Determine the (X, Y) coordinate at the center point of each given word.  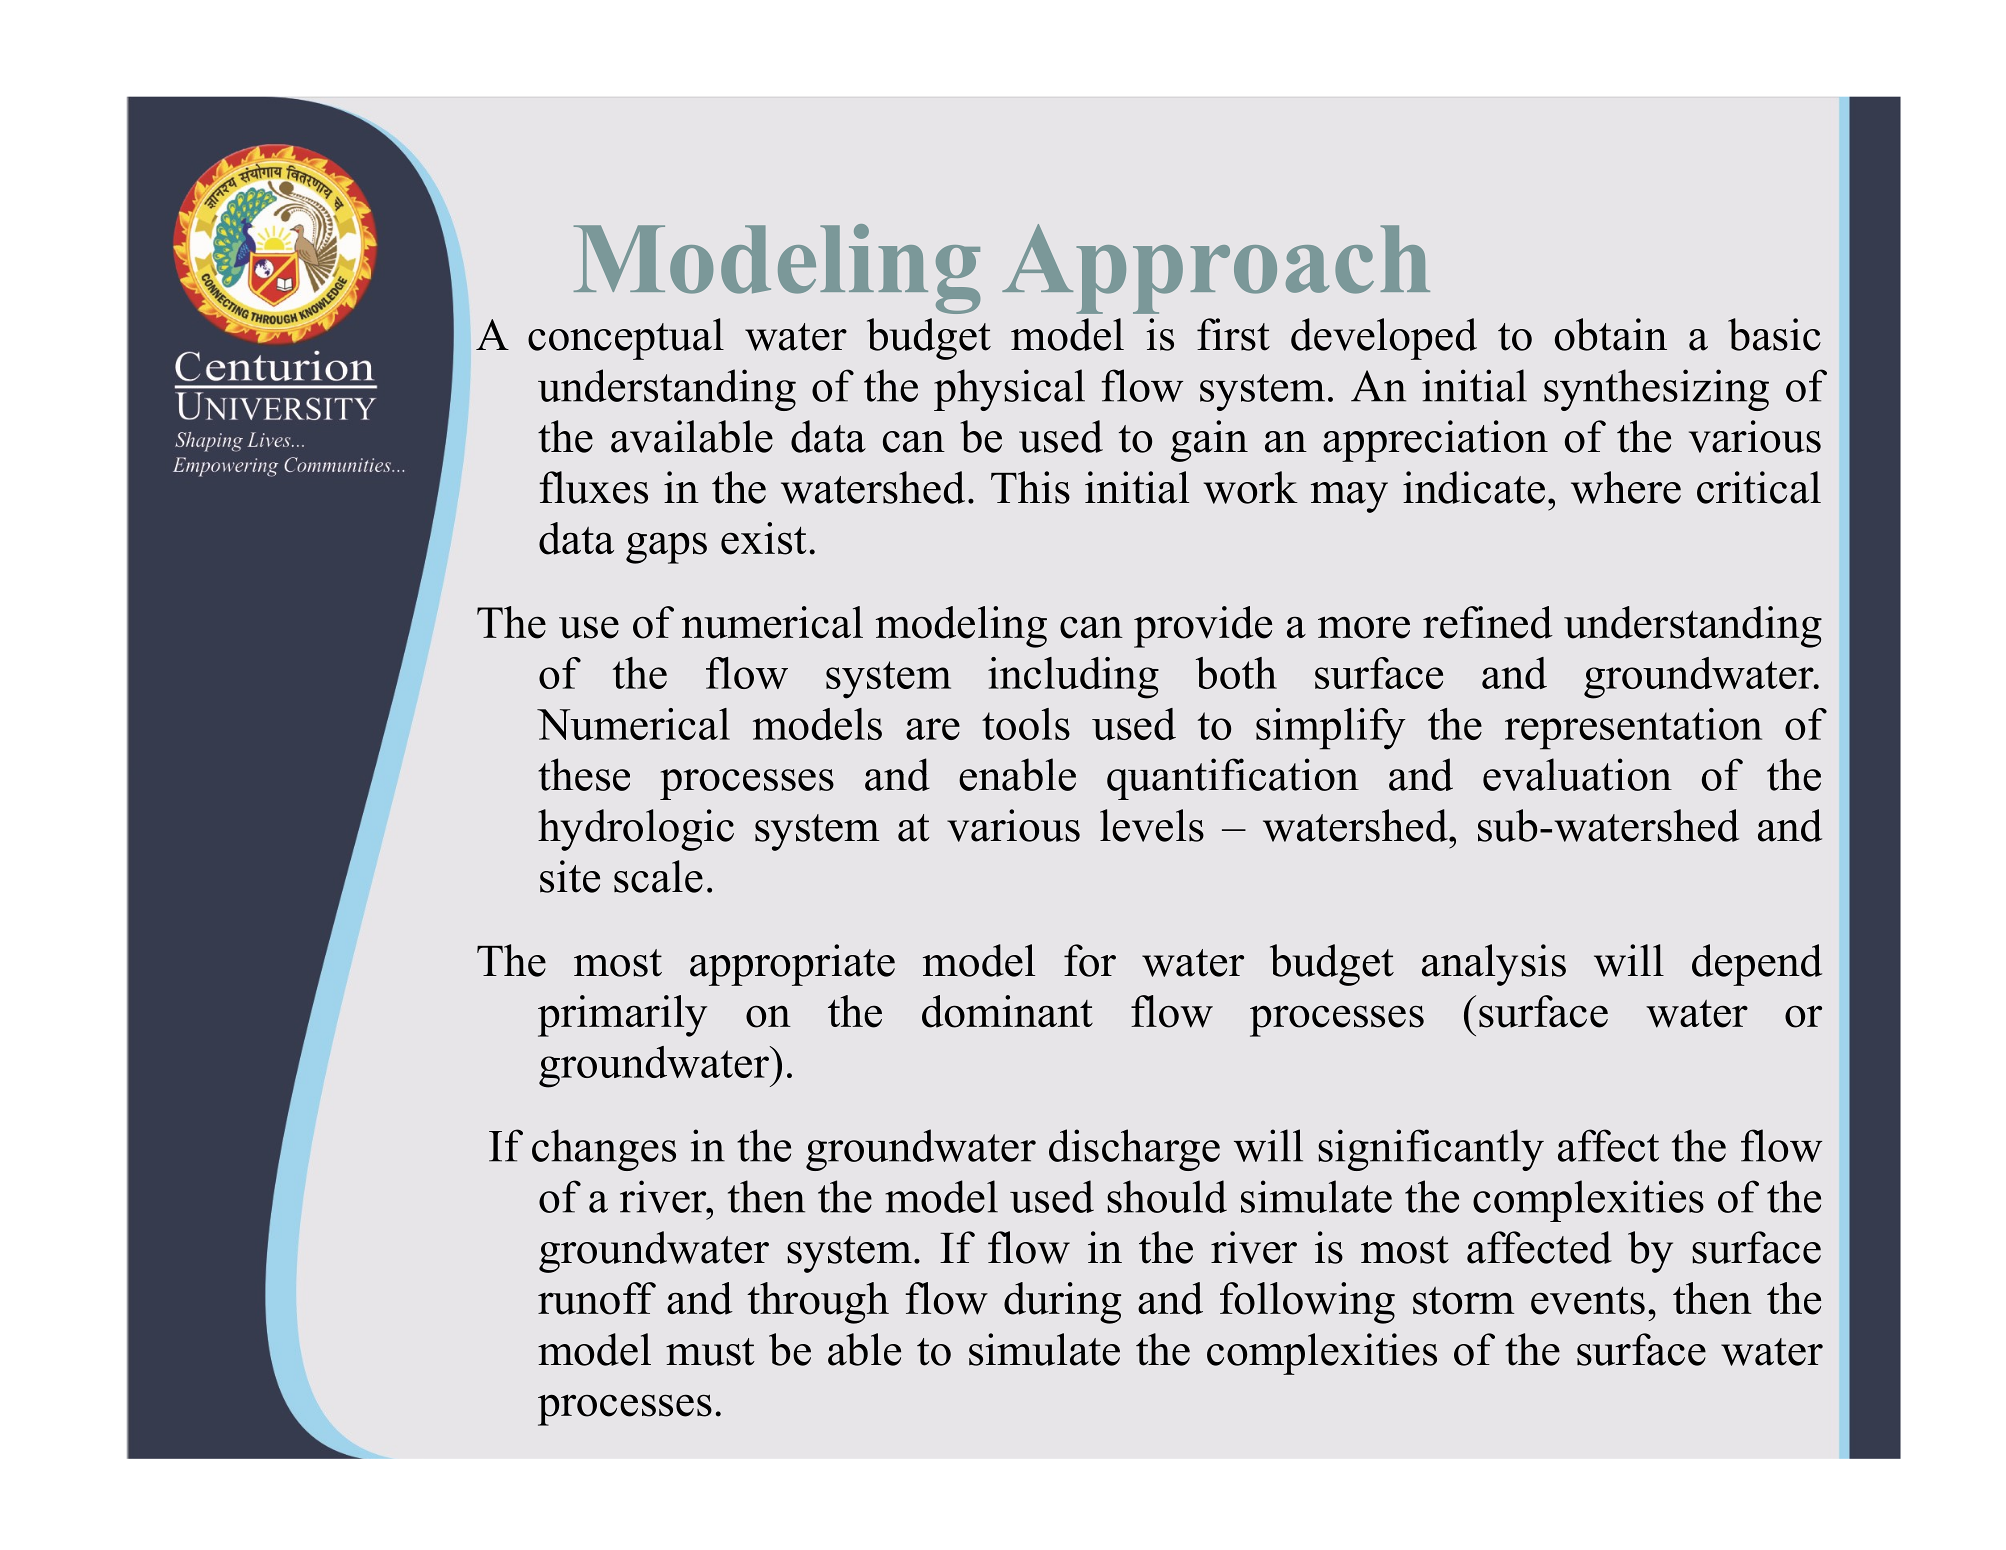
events (1588, 1300)
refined (1488, 622)
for (1090, 960)
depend (1757, 965)
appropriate (792, 965)
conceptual (626, 339)
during (1062, 1303)
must (710, 1352)
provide (1203, 627)
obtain (1611, 334)
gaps (666, 548)
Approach (1216, 269)
